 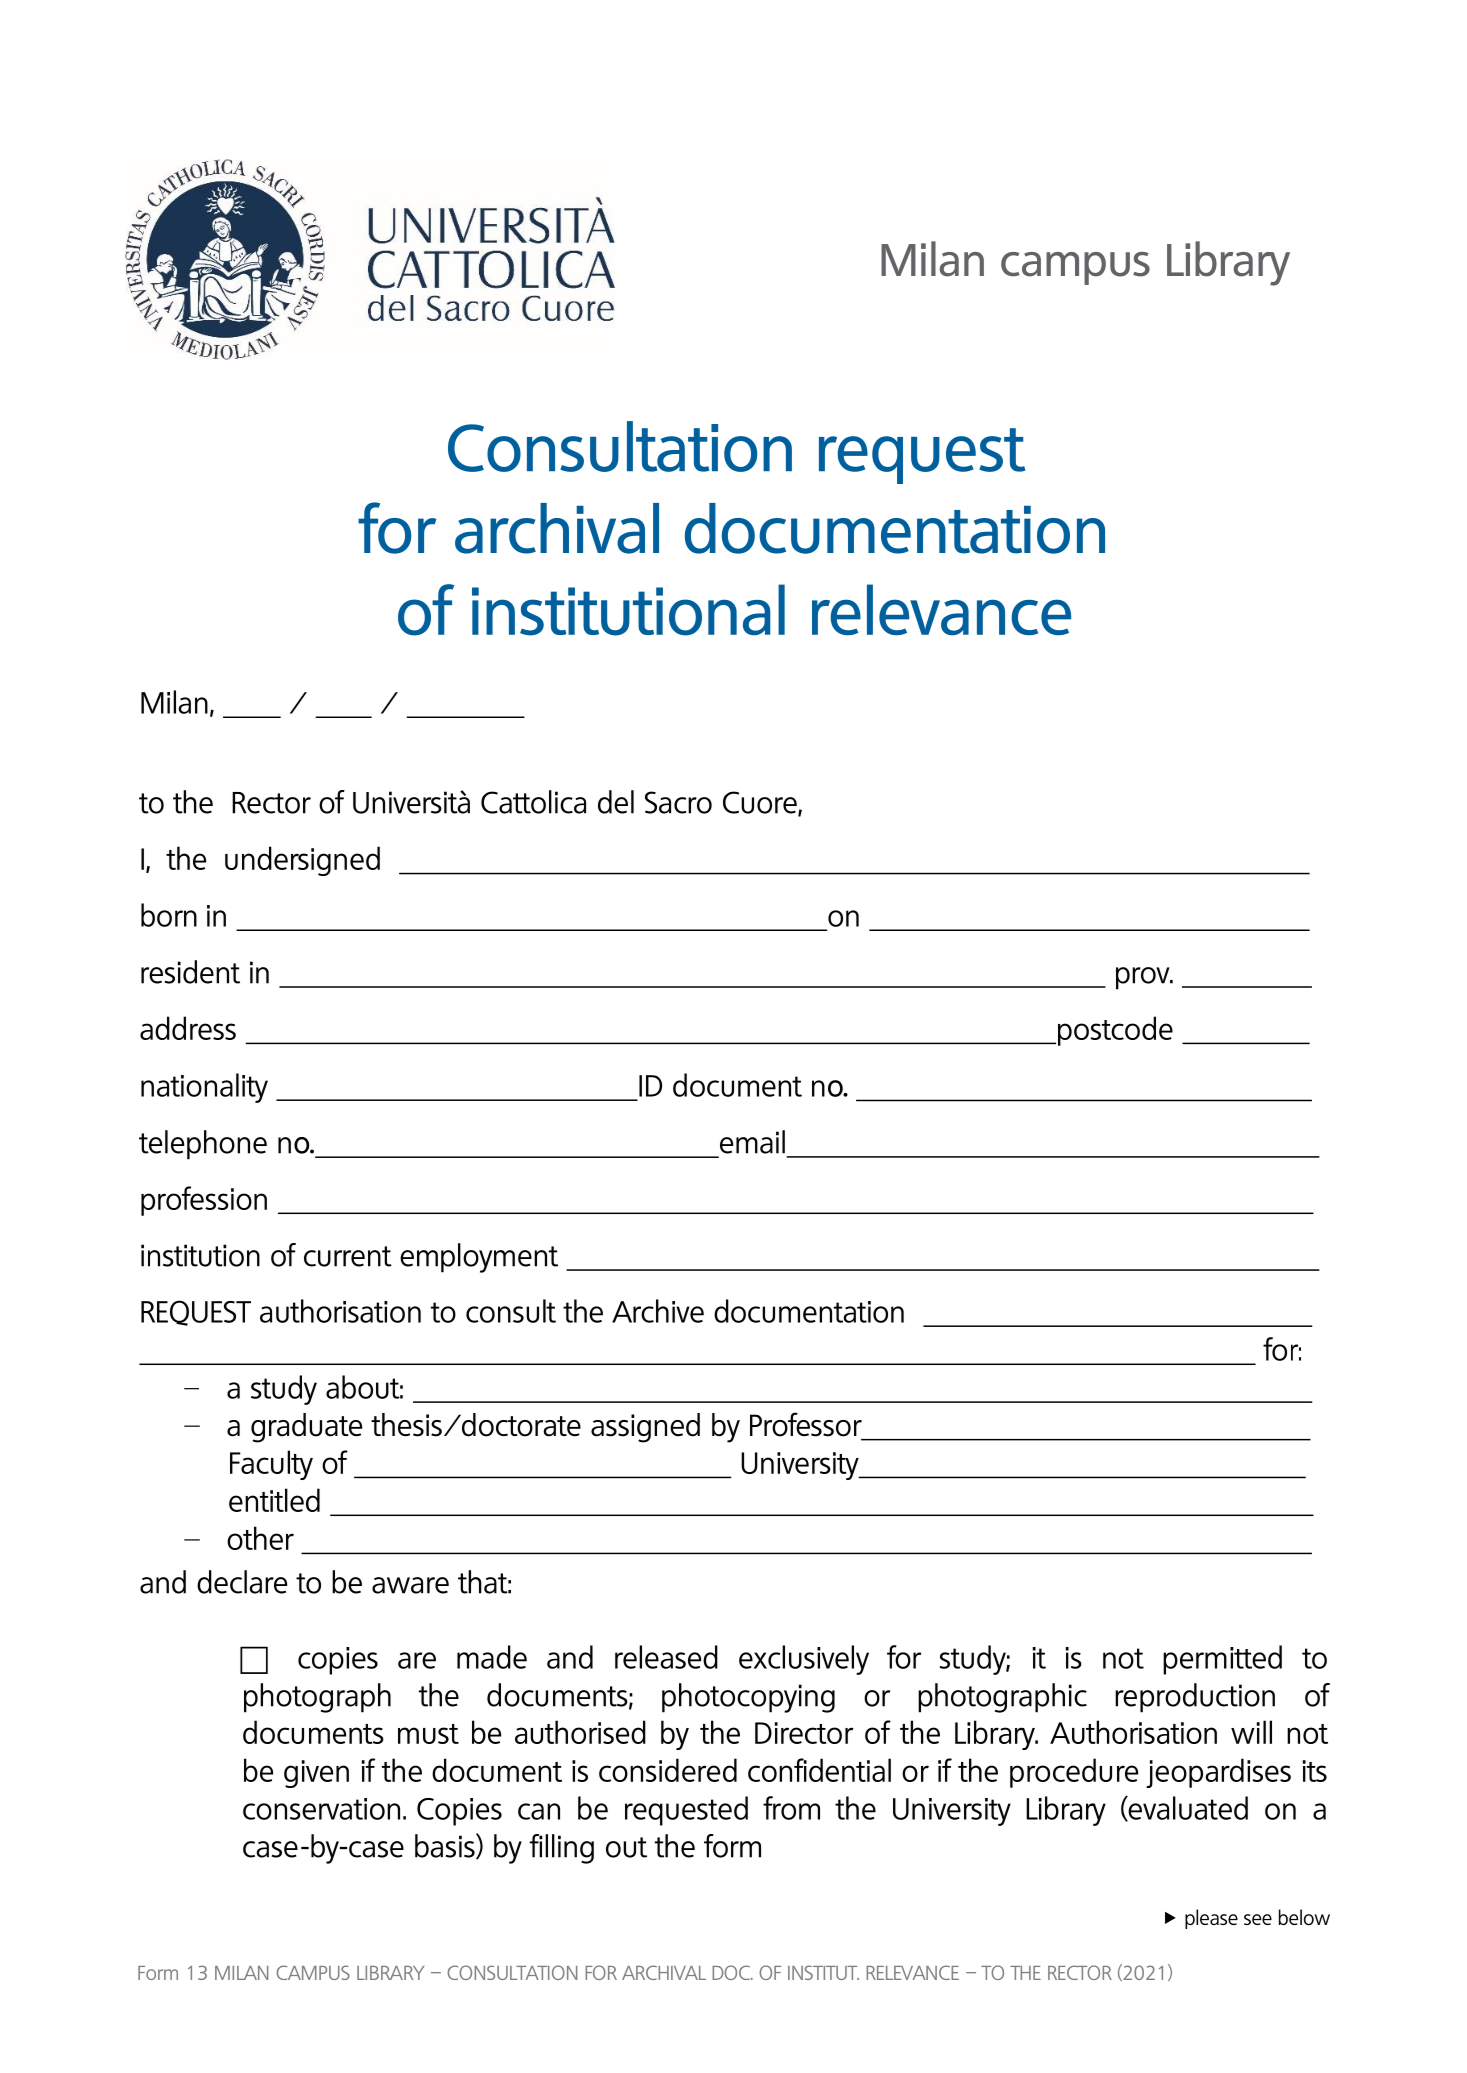 I want to click on permitted, so click(x=1222, y=1660).
